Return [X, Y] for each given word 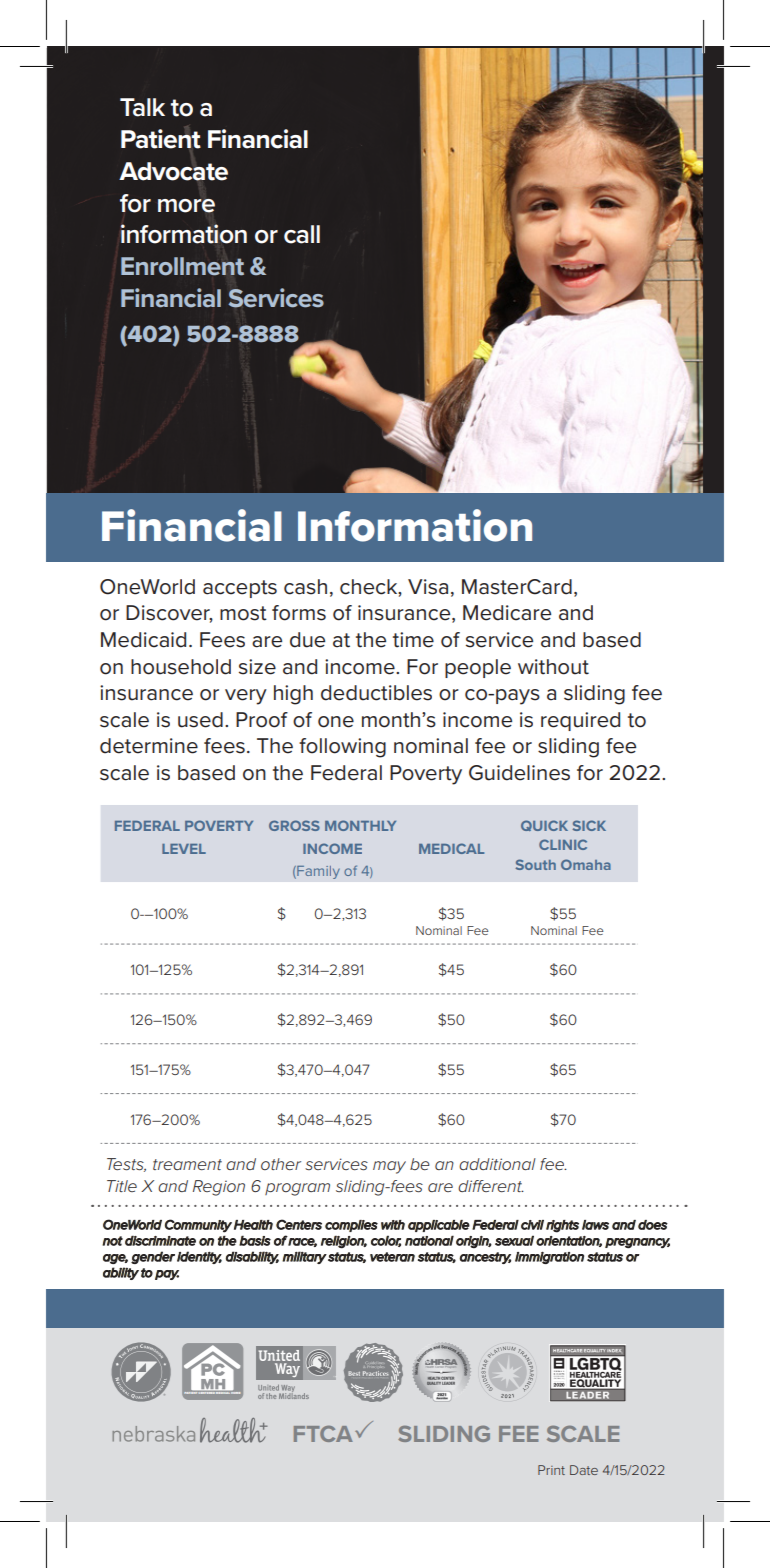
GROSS [294, 825]
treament [187, 1164]
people [478, 668]
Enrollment [182, 266]
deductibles [376, 693]
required [580, 721]
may [389, 1167]
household [181, 667]
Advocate [173, 171]
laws [595, 1225]
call [302, 234]
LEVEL [184, 849]
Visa [428, 587]
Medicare [507, 613]
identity [199, 1257]
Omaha [586, 864]
